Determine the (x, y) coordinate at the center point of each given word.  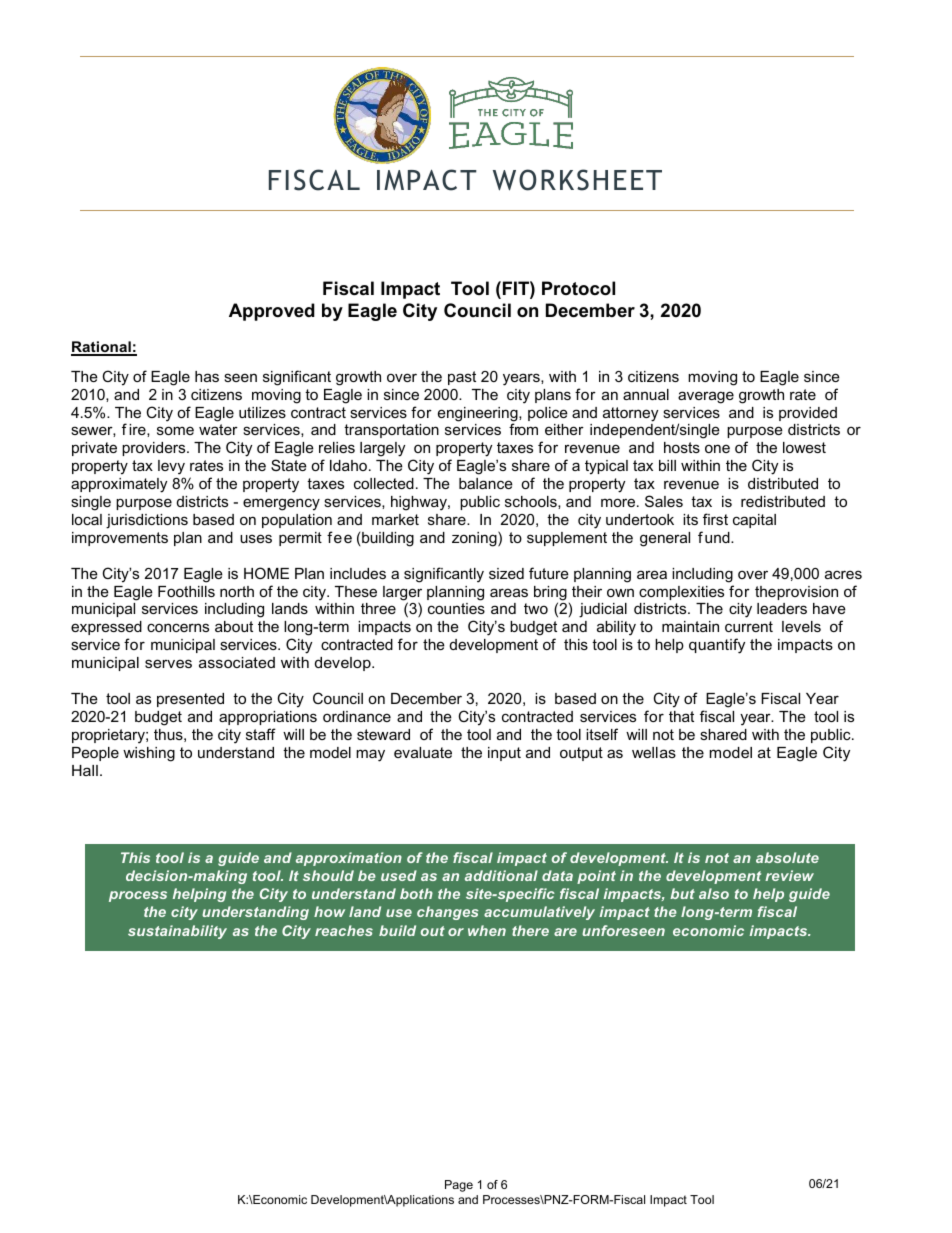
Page (459, 1186)
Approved (272, 312)
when (487, 930)
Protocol (578, 288)
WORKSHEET (577, 180)
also (714, 893)
